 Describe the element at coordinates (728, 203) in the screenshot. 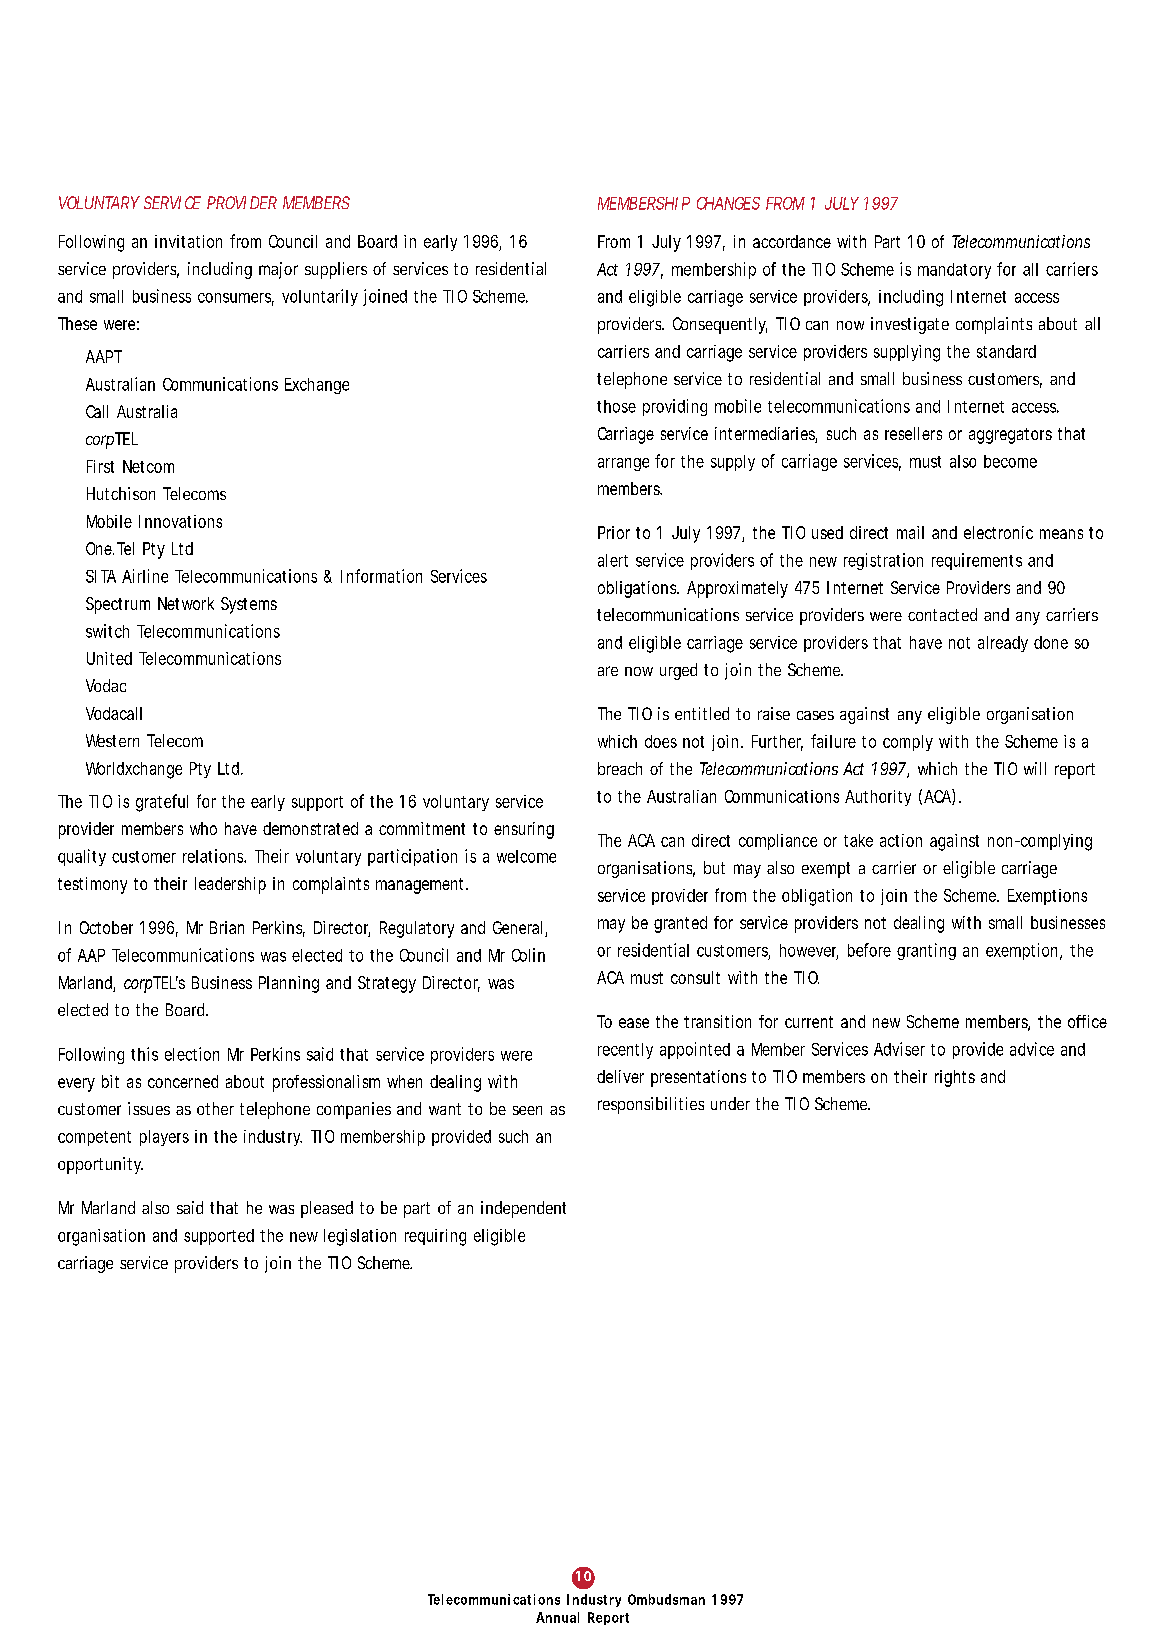

I see `CHANGES` at that location.
